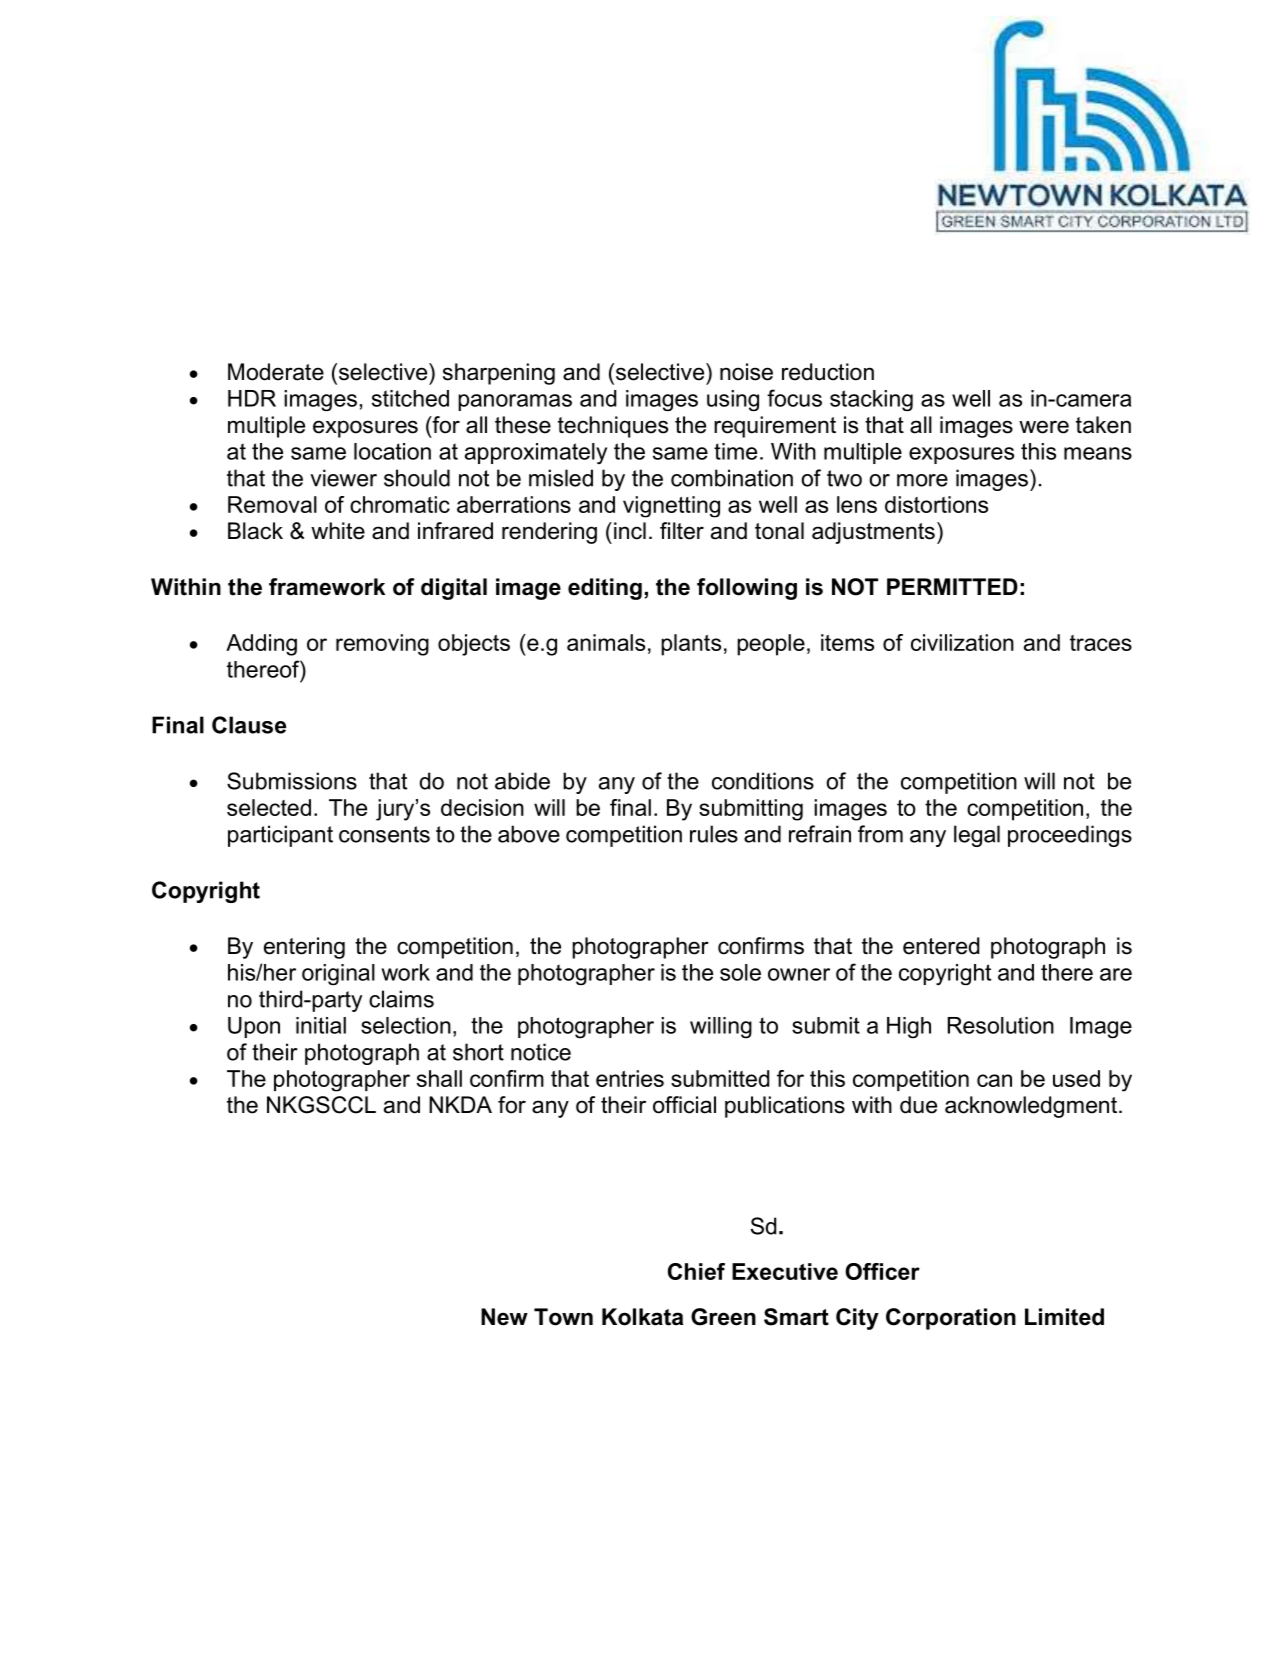 This document has width=1284, height=1661. What do you see at coordinates (321, 1025) in the document?
I see `initial` at bounding box center [321, 1025].
